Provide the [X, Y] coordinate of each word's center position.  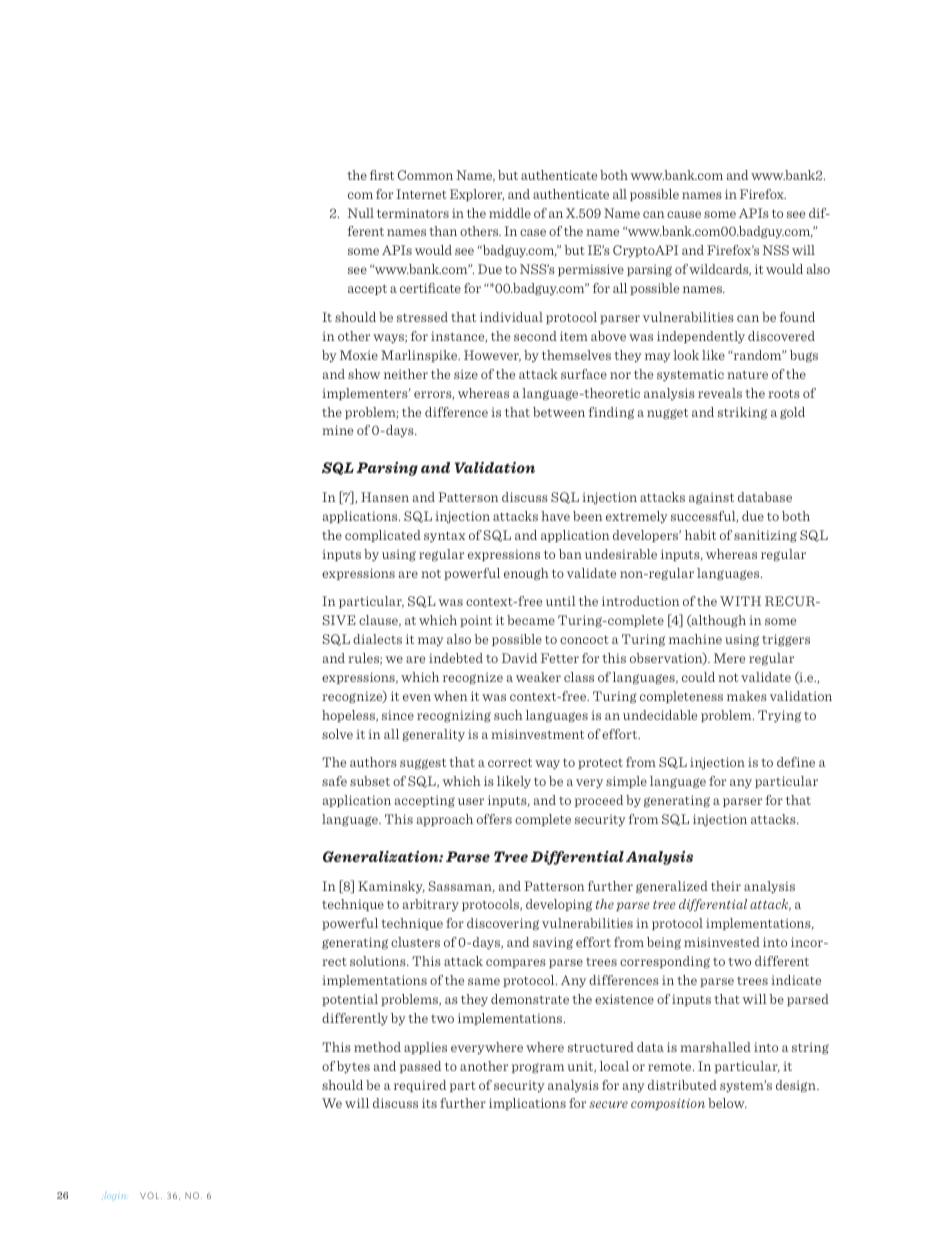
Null [361, 213]
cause [684, 214]
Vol [151, 1195]
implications [527, 1104]
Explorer [477, 195]
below [727, 1103]
